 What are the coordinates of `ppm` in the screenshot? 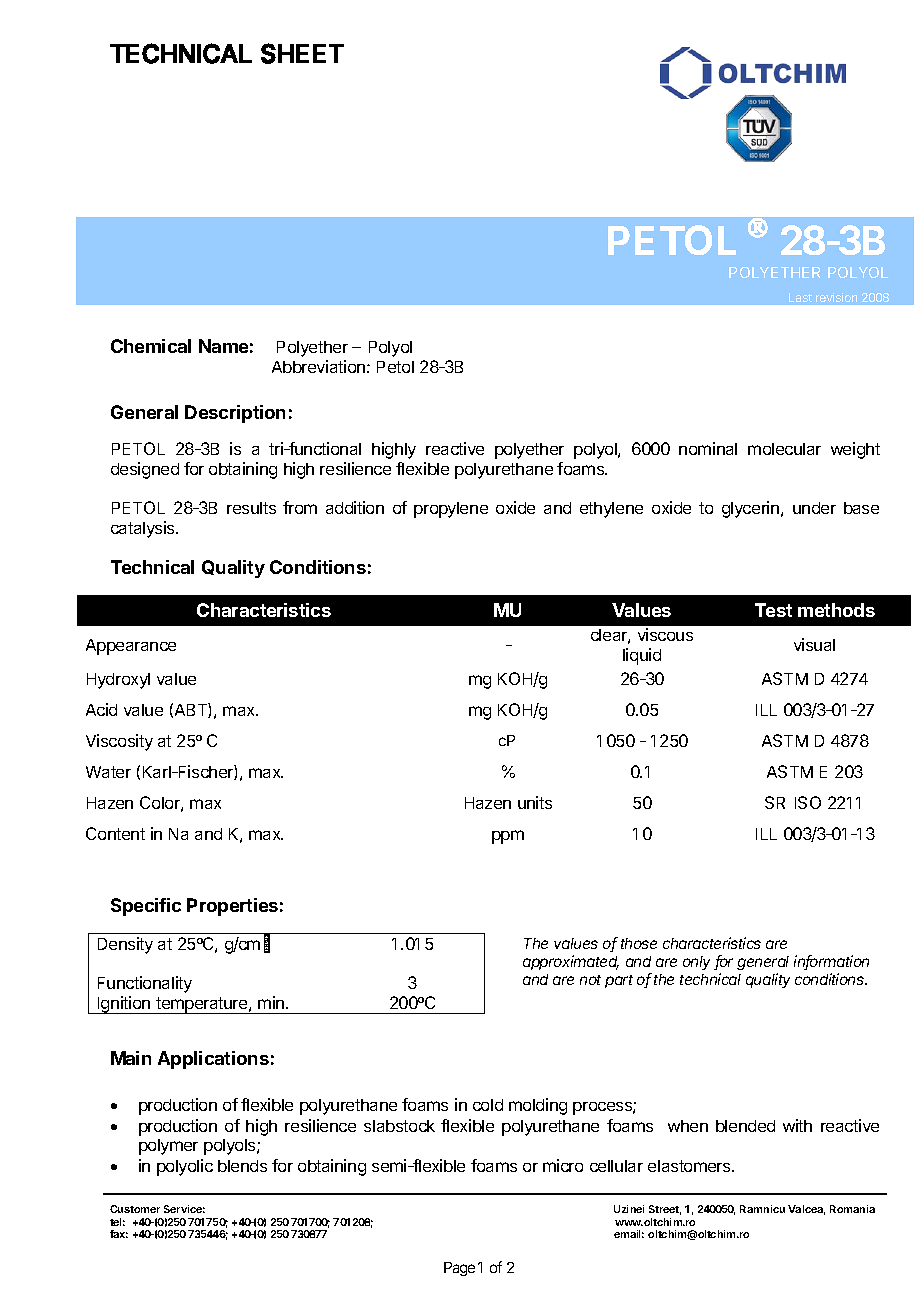 It's located at (508, 837).
